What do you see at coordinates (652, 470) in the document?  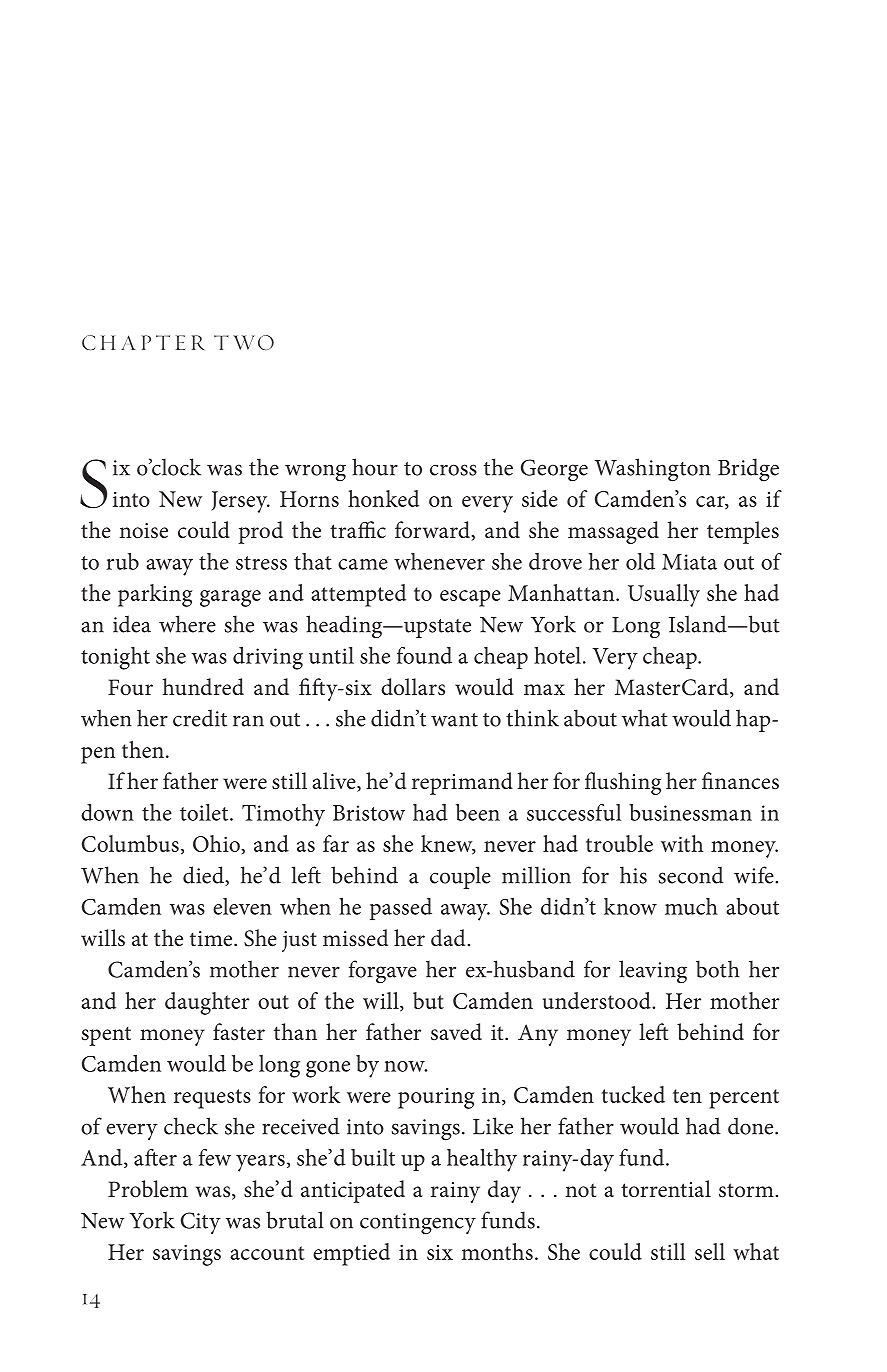 I see `Washington` at bounding box center [652, 470].
